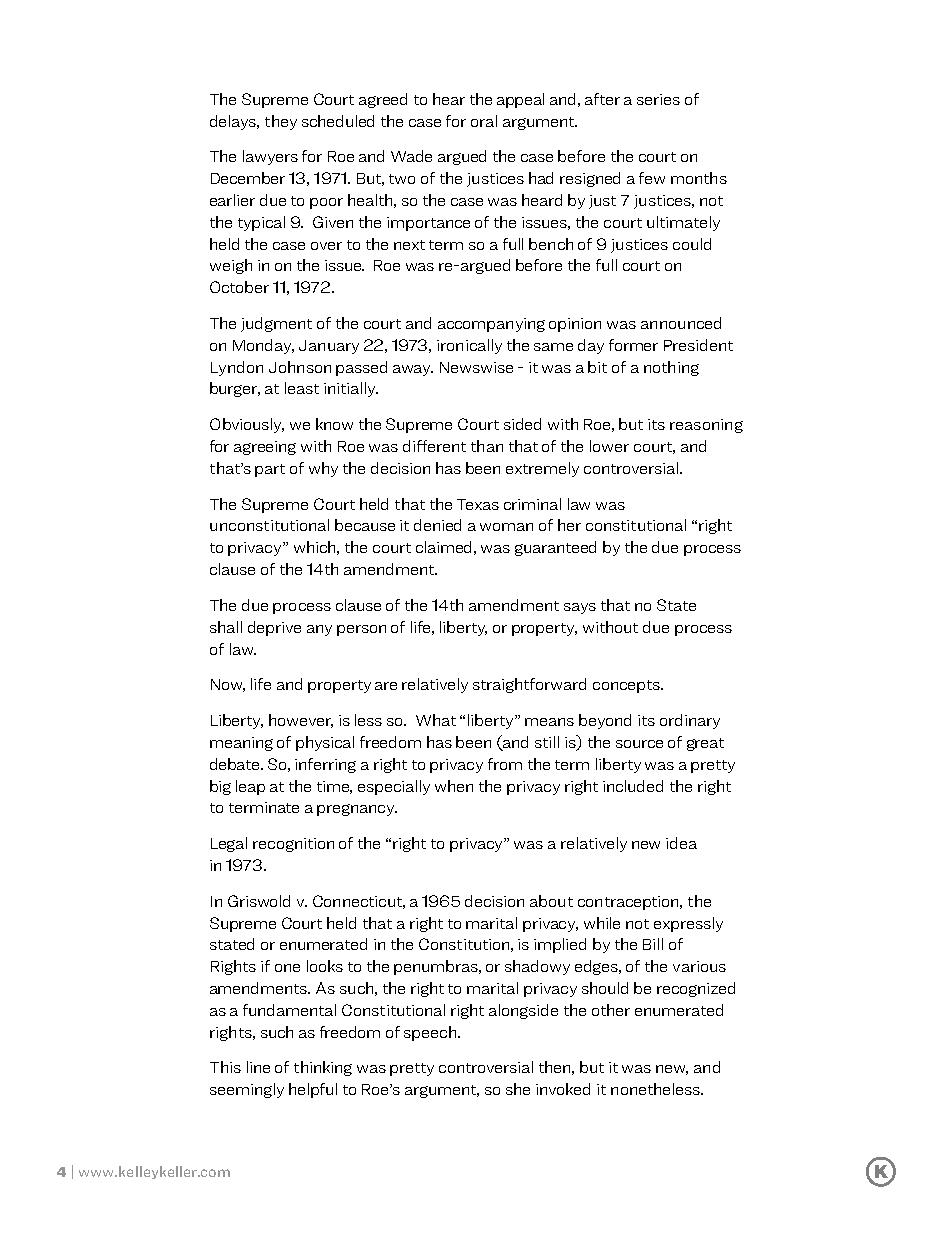  I want to click on they, so click(281, 122).
